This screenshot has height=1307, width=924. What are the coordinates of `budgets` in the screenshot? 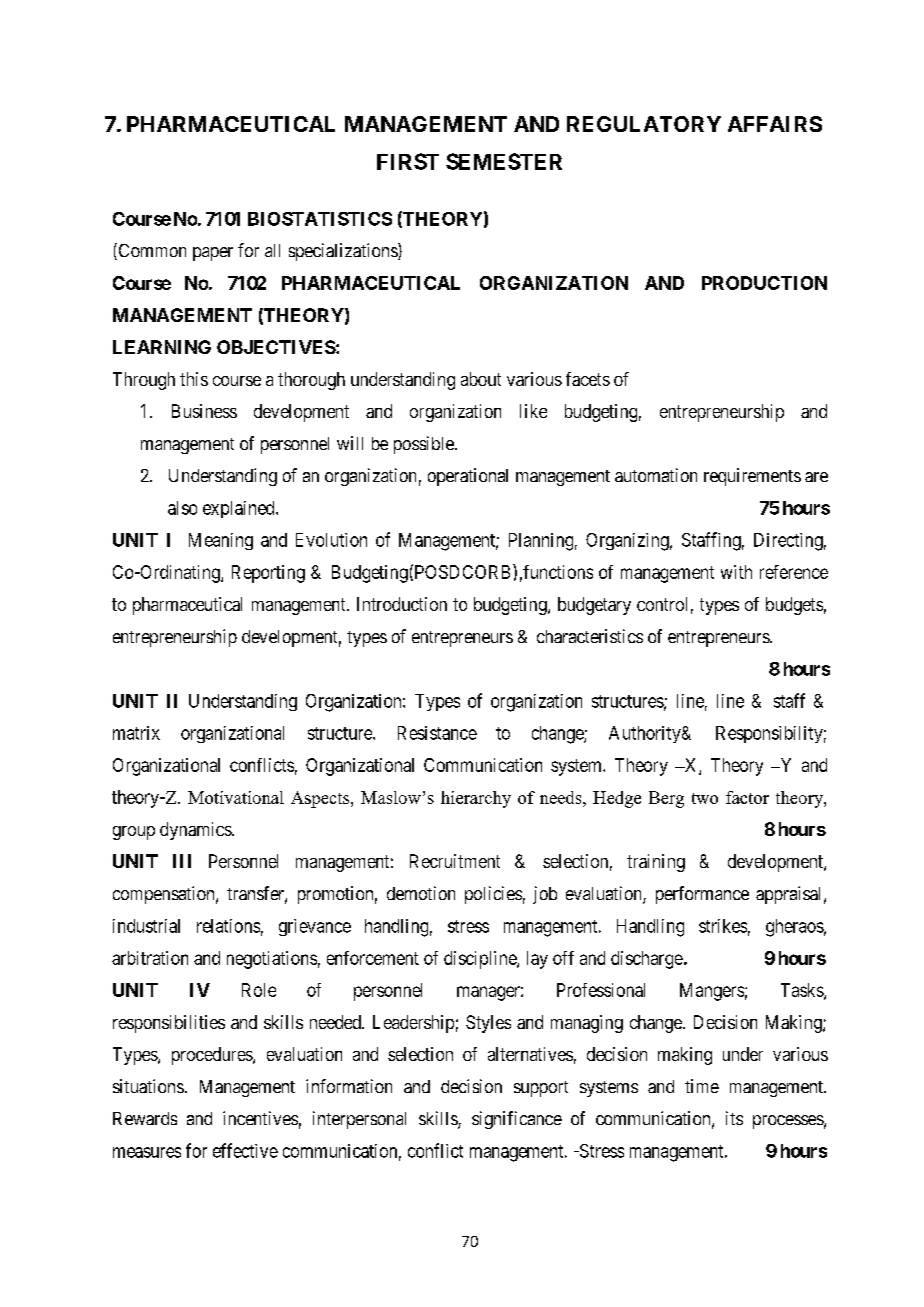 It's located at (794, 606).
